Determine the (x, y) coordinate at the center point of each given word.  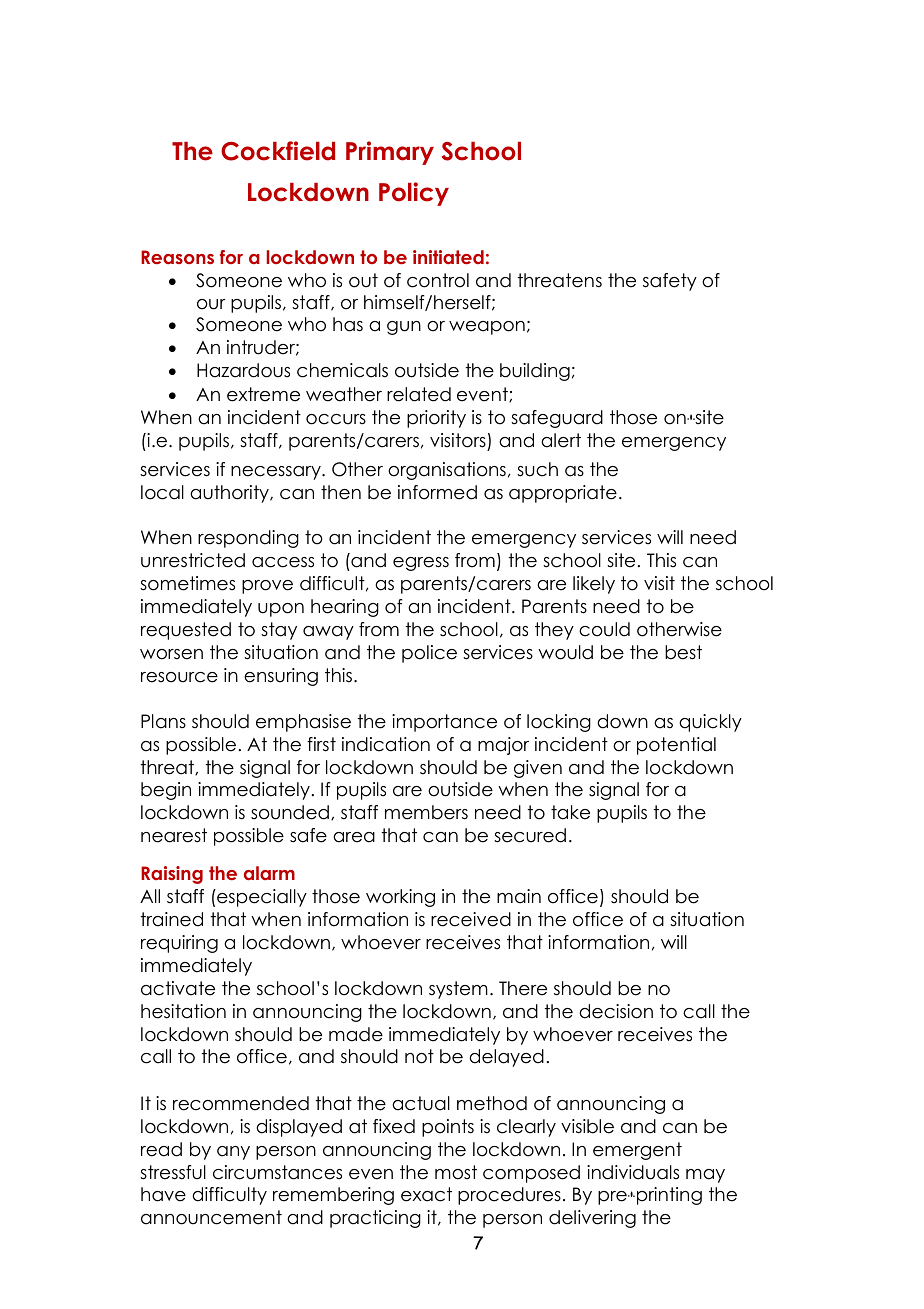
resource (179, 677)
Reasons (177, 257)
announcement (211, 1217)
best (683, 652)
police (429, 654)
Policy (414, 194)
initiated (448, 257)
